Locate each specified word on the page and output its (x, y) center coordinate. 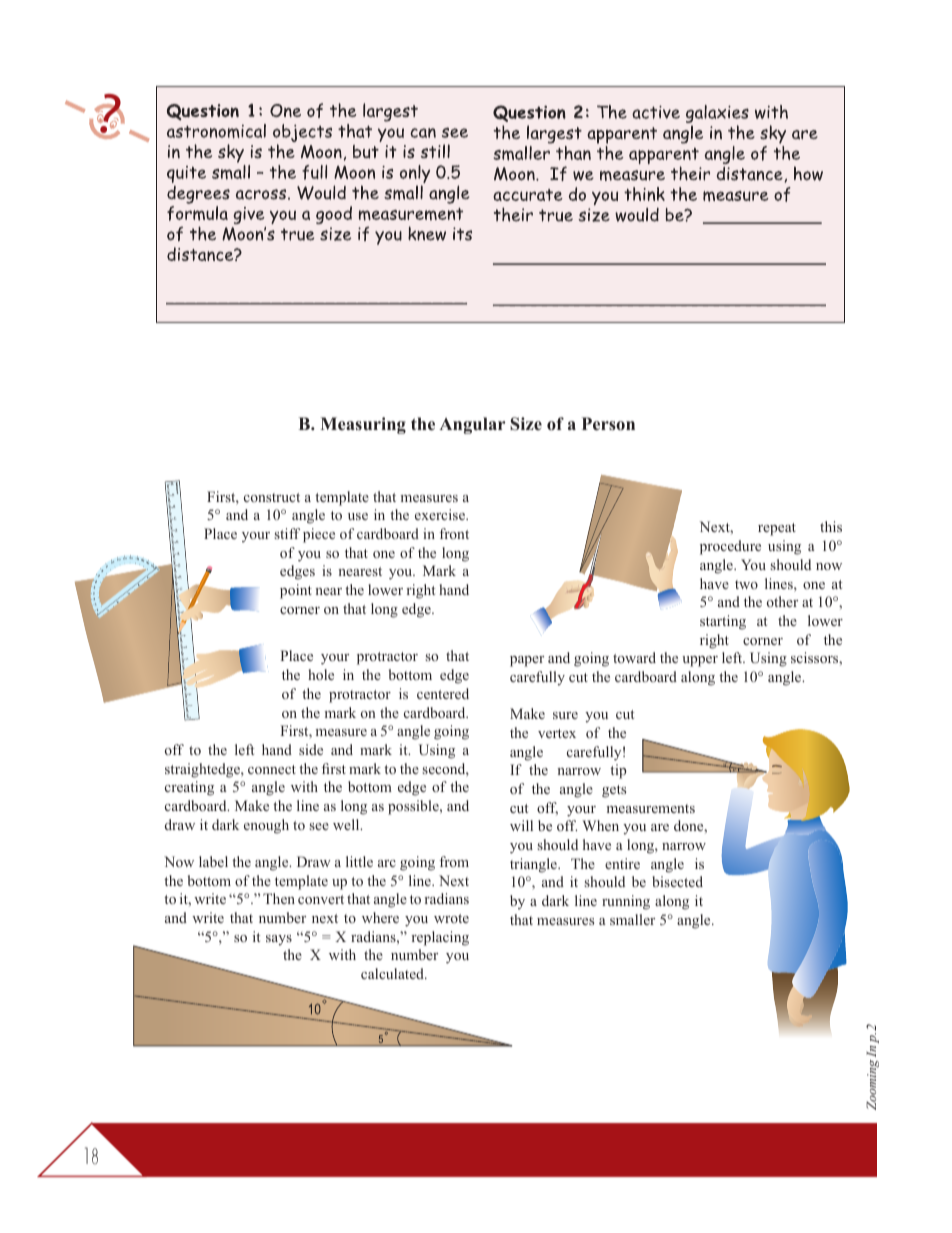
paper (527, 661)
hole (321, 674)
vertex (557, 733)
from (454, 861)
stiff (287, 533)
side (311, 749)
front (454, 533)
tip (618, 771)
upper (700, 661)
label (213, 861)
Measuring (363, 425)
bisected (677, 881)
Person (608, 424)
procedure (730, 547)
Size (526, 424)
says (279, 940)
